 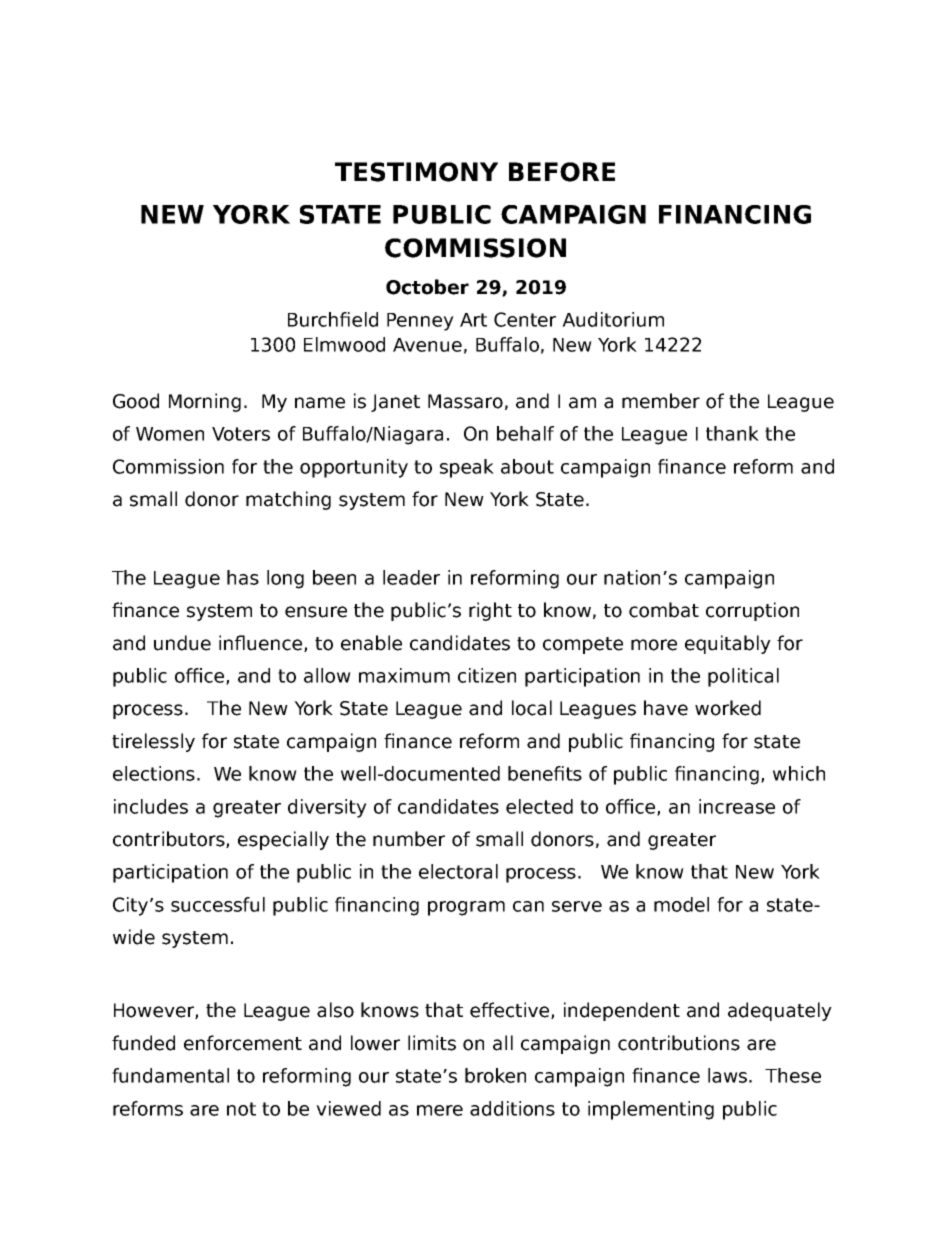 What do you see at coordinates (288, 500) in the image?
I see `matching` at bounding box center [288, 500].
